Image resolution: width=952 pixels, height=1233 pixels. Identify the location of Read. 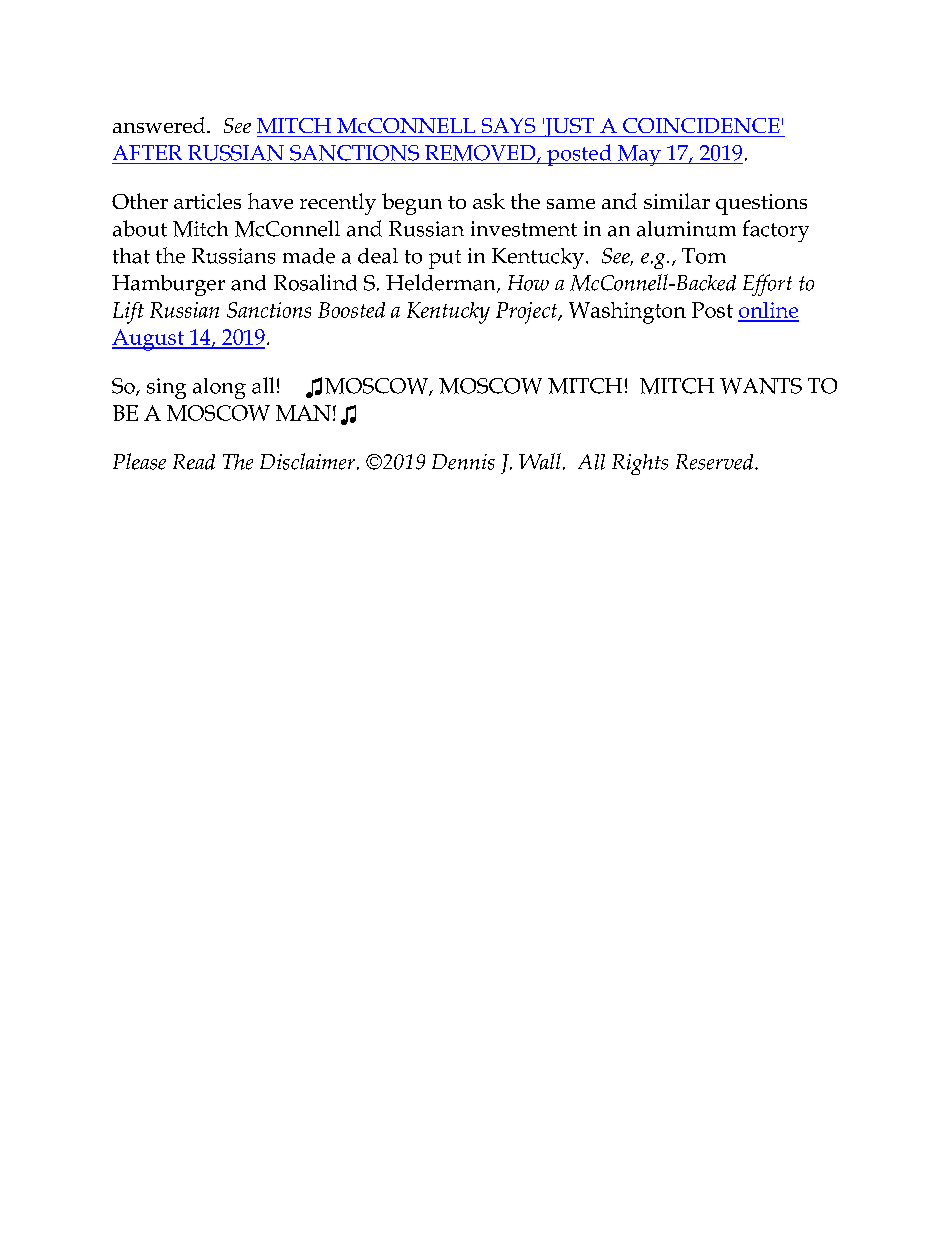
(194, 462).
